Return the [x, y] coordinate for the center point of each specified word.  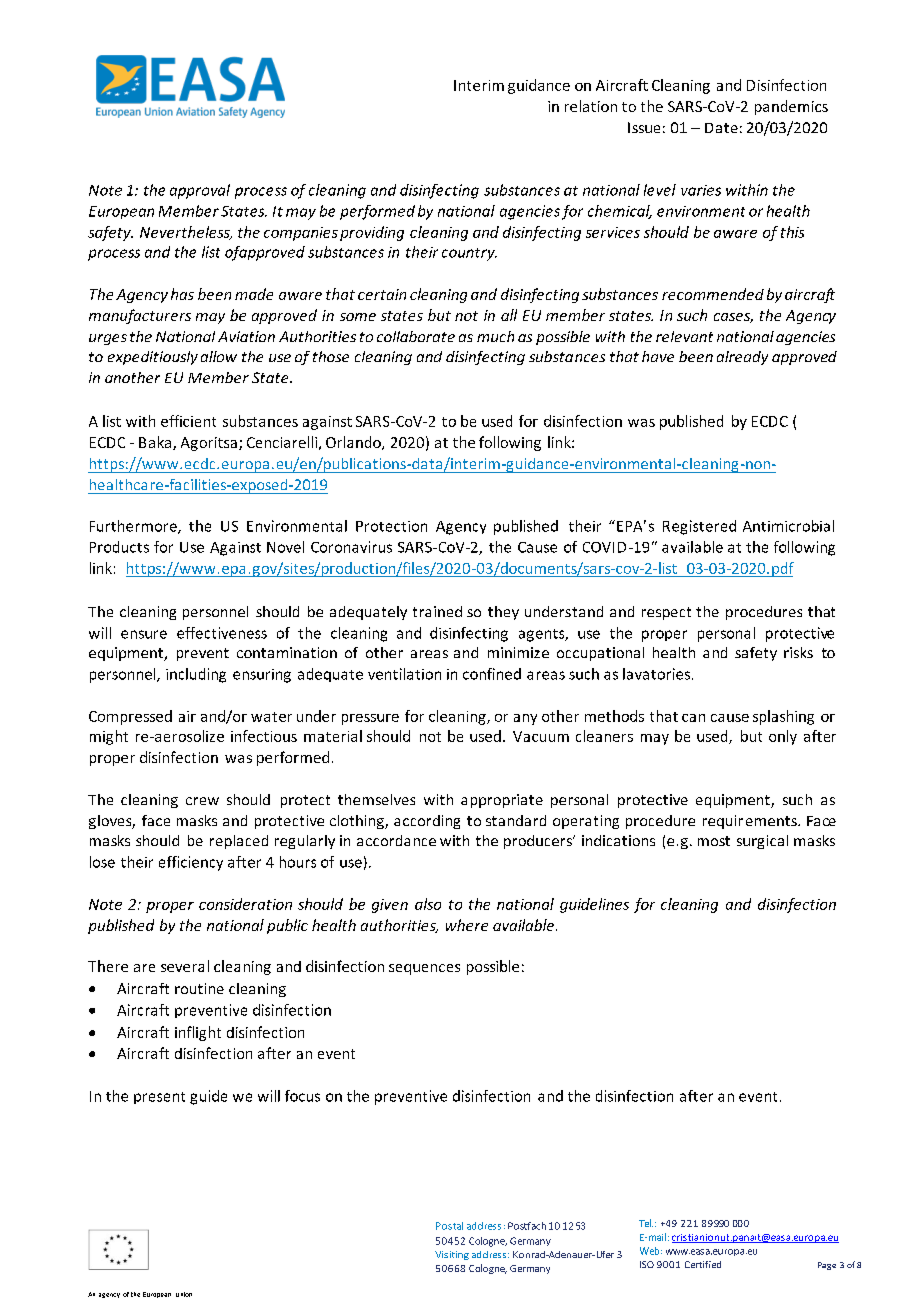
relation [591, 106]
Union [184, 1294]
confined [492, 674]
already [742, 358]
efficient [188, 421]
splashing [783, 717]
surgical [762, 842]
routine [199, 988]
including [196, 675]
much [495, 336]
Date [721, 128]
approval [200, 191]
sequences [424, 969]
